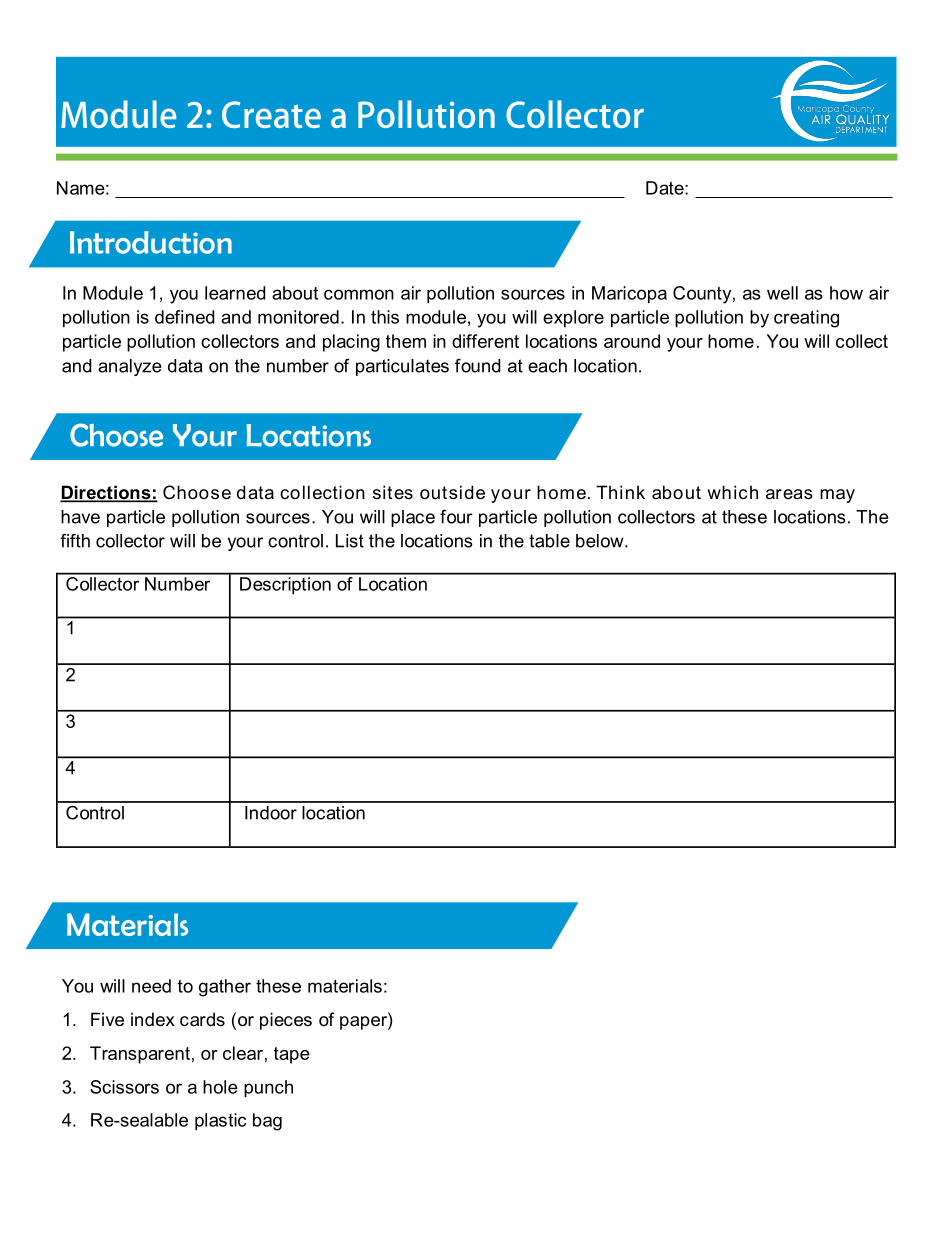 This page has width=952, height=1233. Describe the element at coordinates (601, 541) in the page. I see `below` at that location.
